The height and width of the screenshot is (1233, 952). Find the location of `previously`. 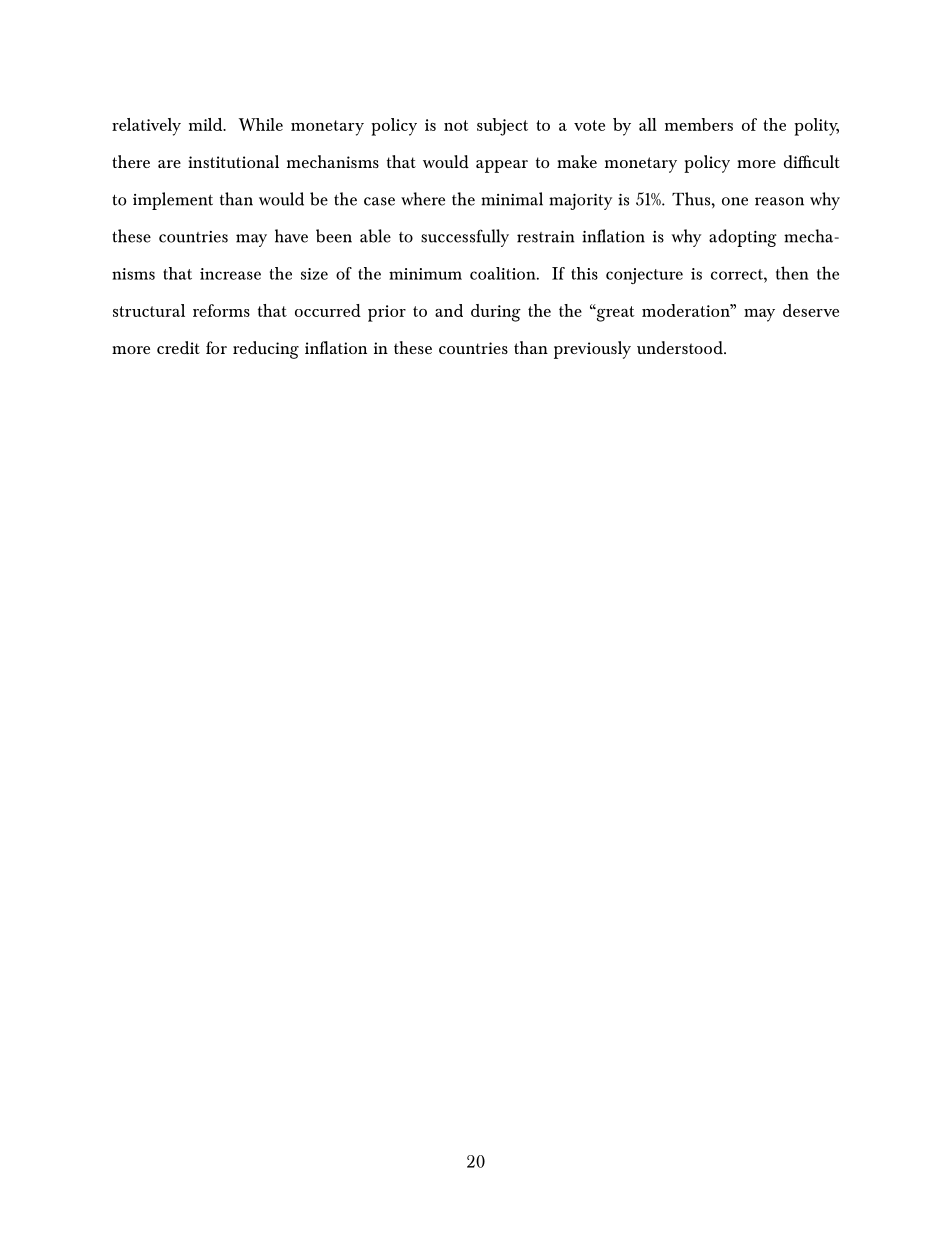

previously is located at coordinates (592, 350).
